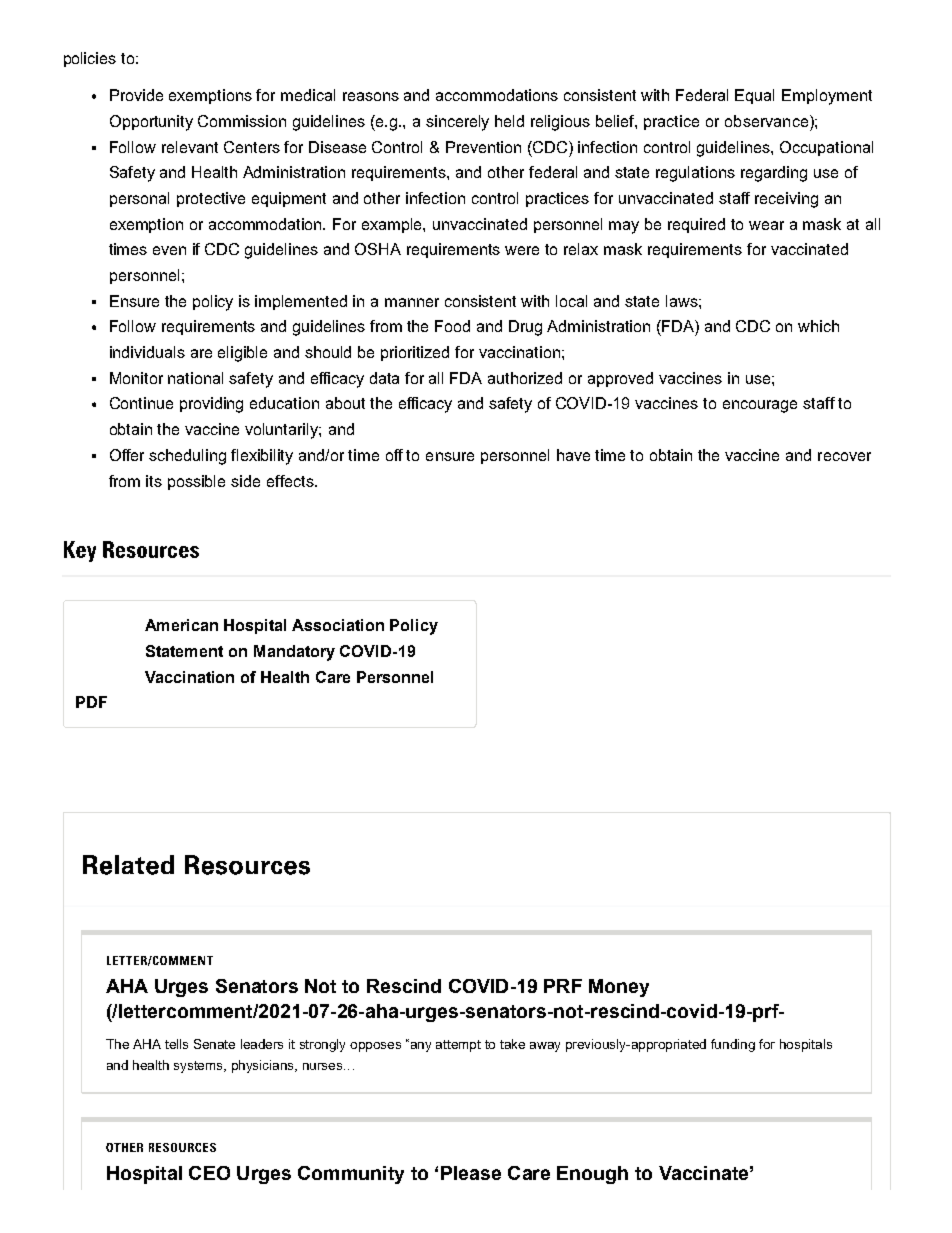 This screenshot has height=1233, width=952. I want to click on sincerely, so click(457, 123).
